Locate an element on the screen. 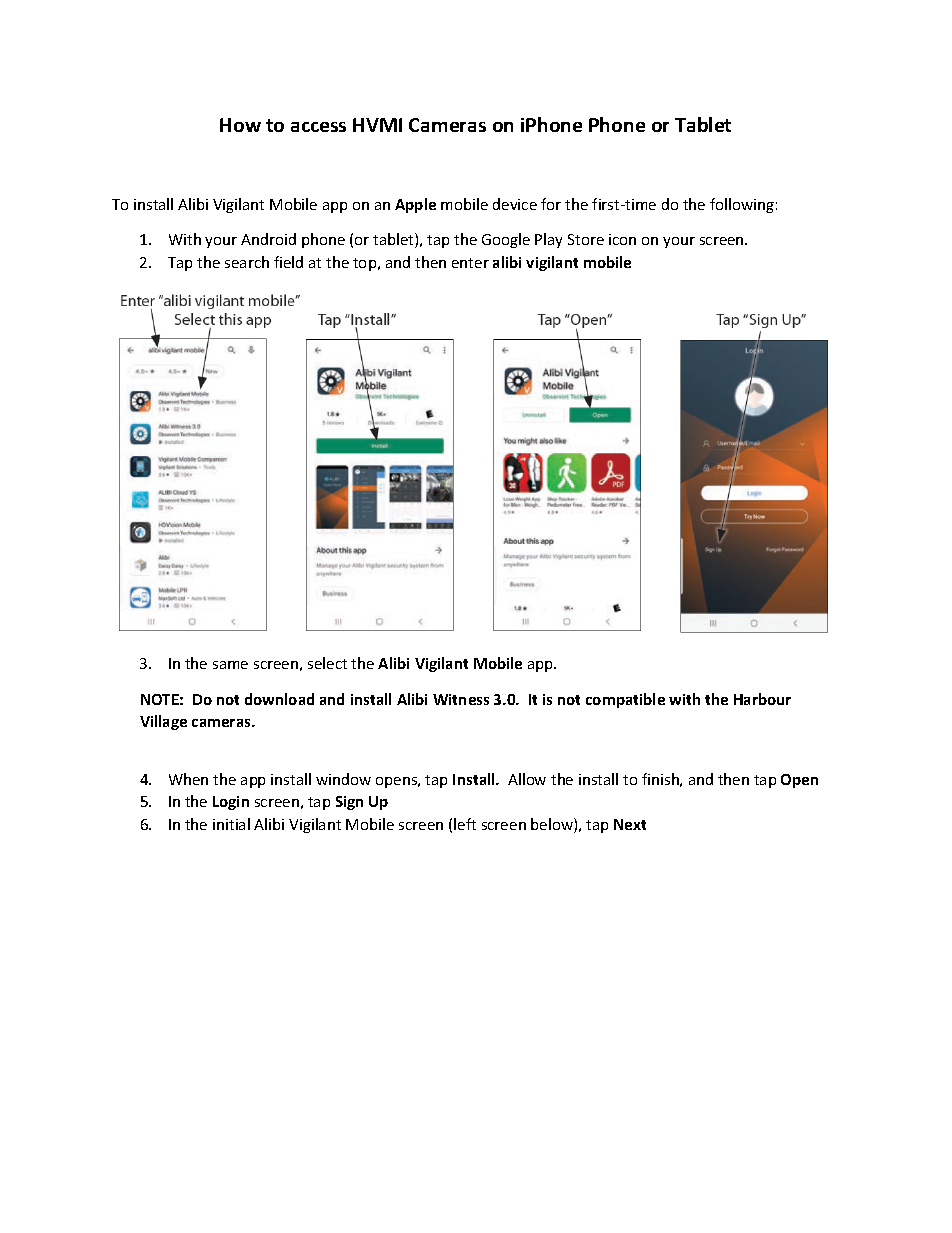  Login is located at coordinates (231, 803).
